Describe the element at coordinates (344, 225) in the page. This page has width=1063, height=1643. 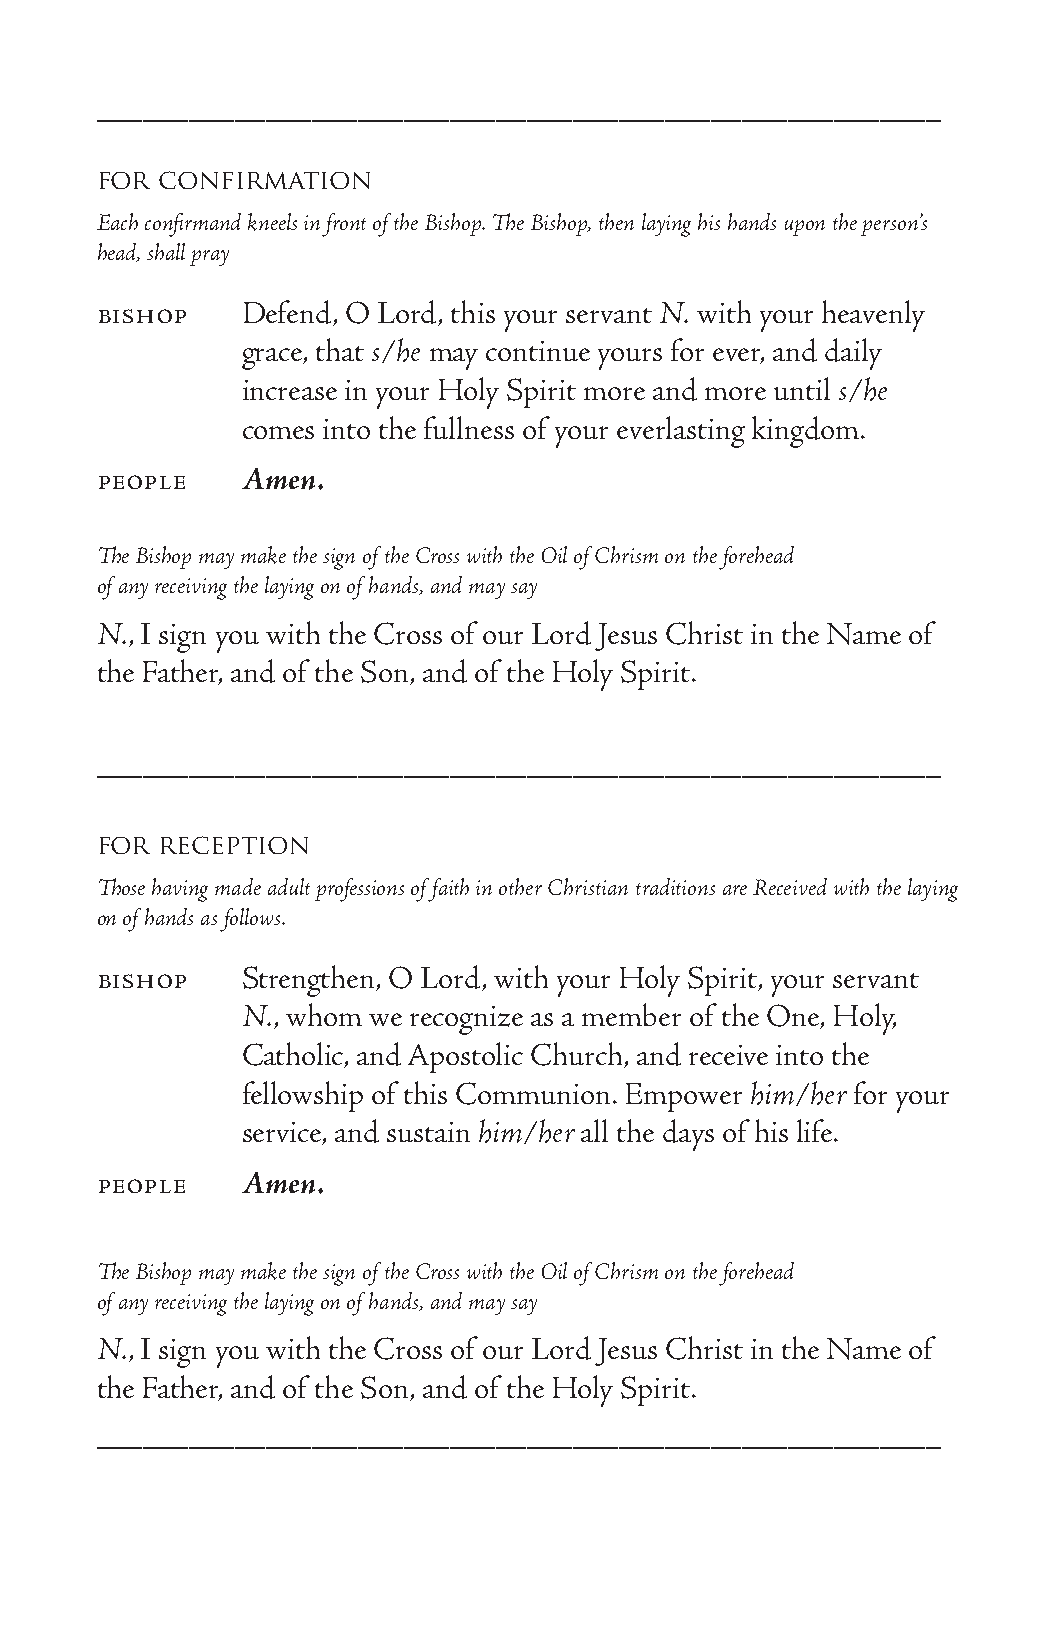
I see `front` at that location.
